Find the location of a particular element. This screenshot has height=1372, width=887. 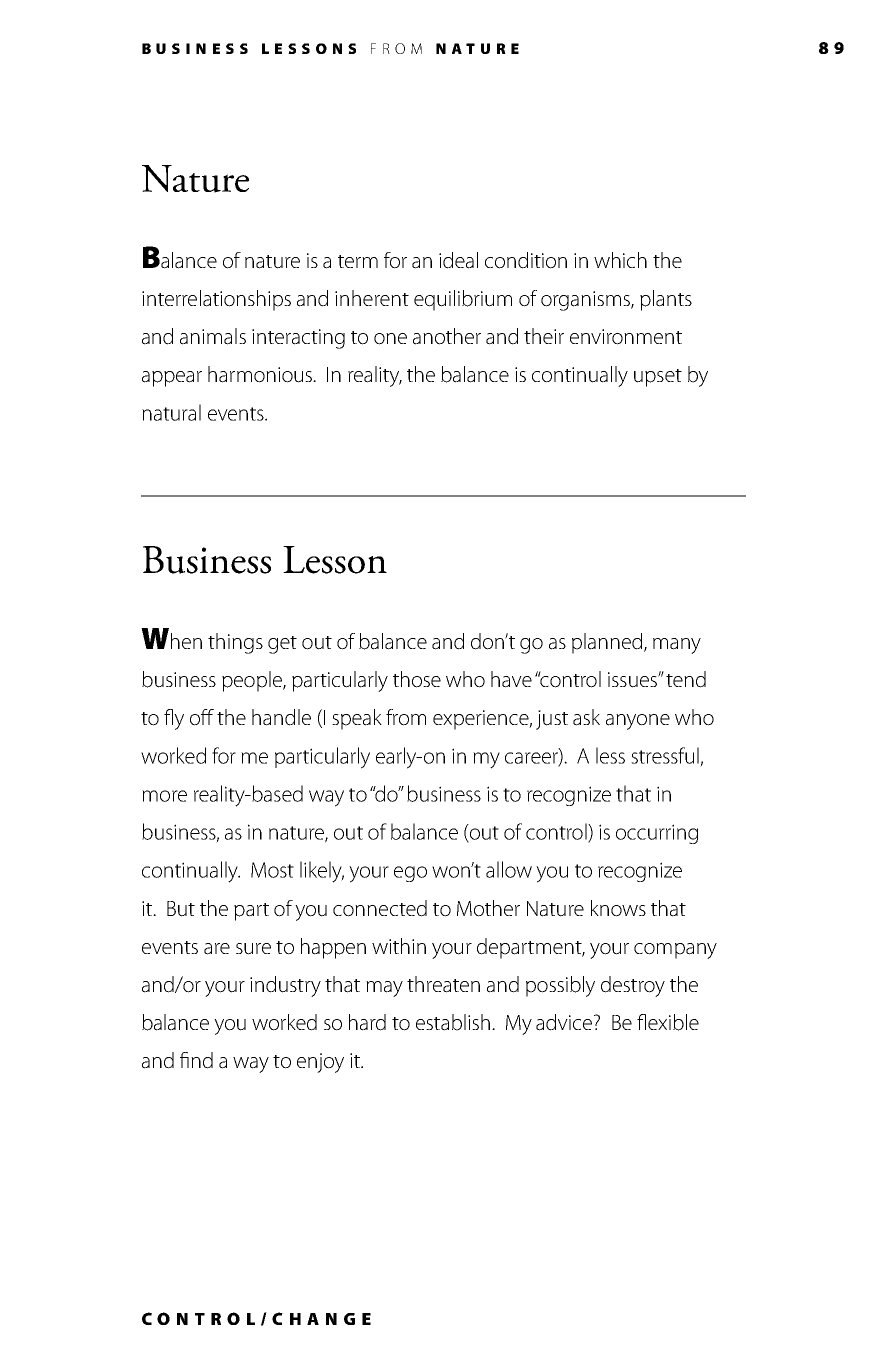

which is located at coordinates (620, 260).
